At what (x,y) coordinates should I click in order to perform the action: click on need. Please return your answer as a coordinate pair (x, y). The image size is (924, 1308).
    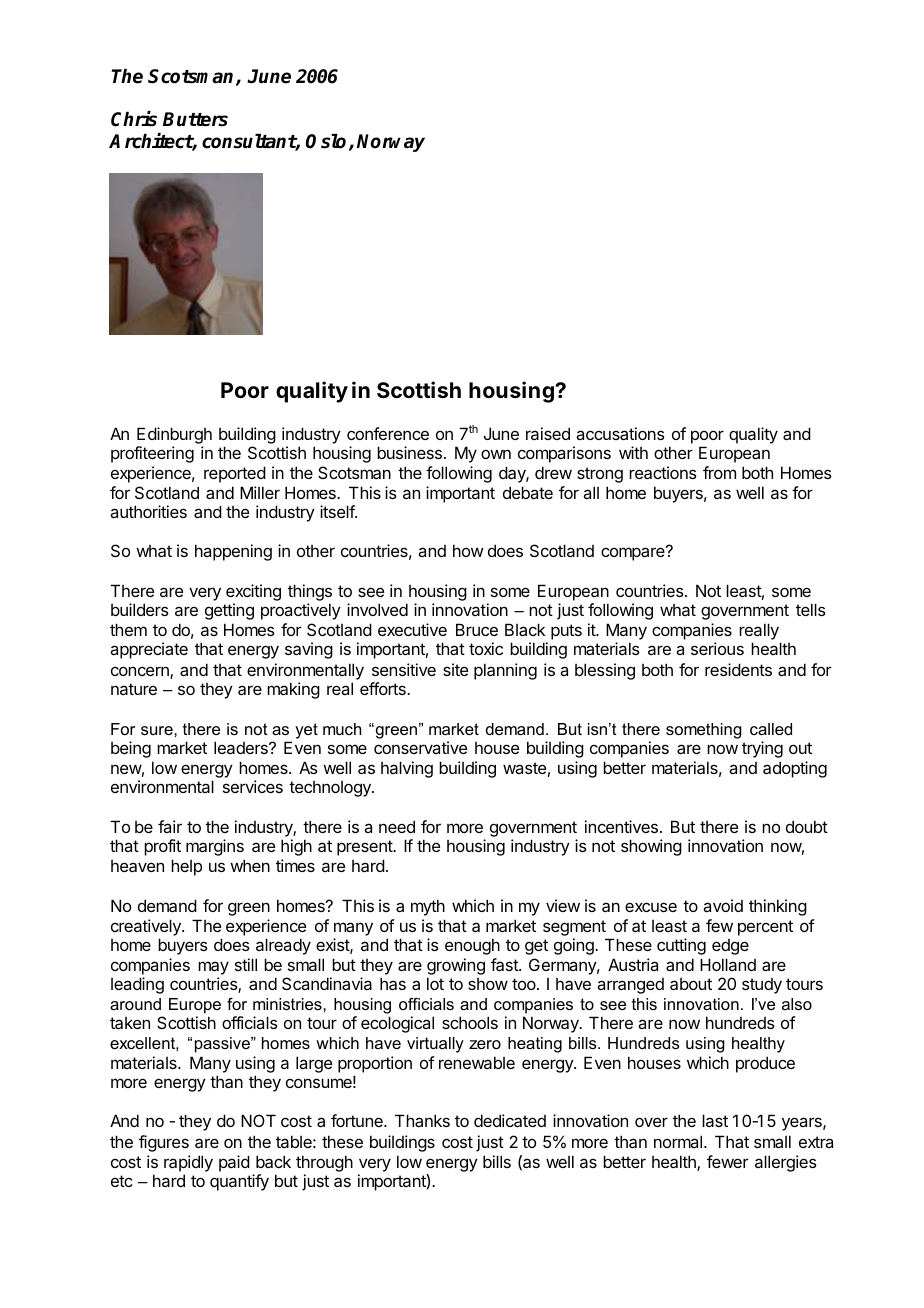
    Looking at the image, I should click on (397, 826).
